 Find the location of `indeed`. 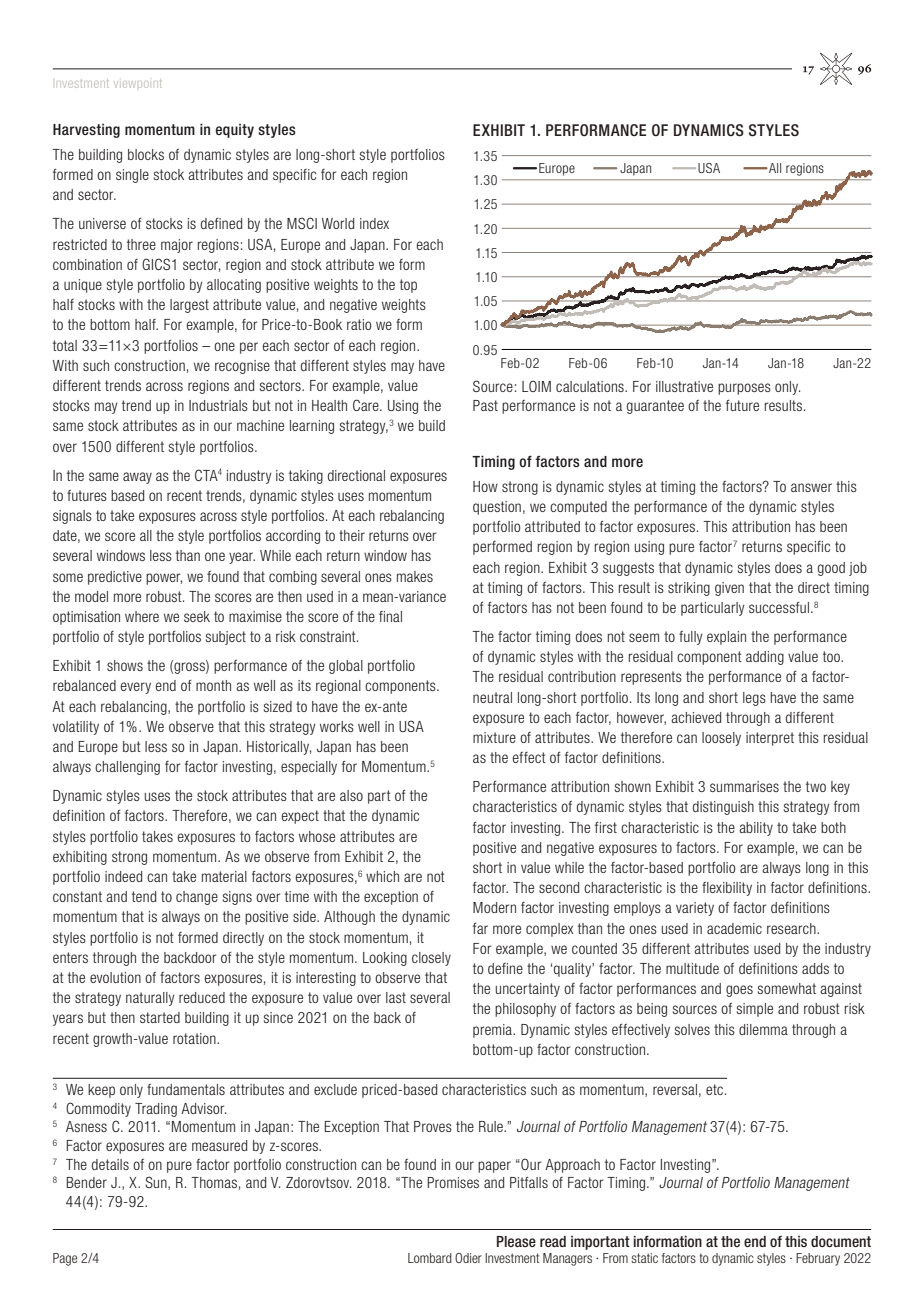

indeed is located at coordinates (123, 876).
